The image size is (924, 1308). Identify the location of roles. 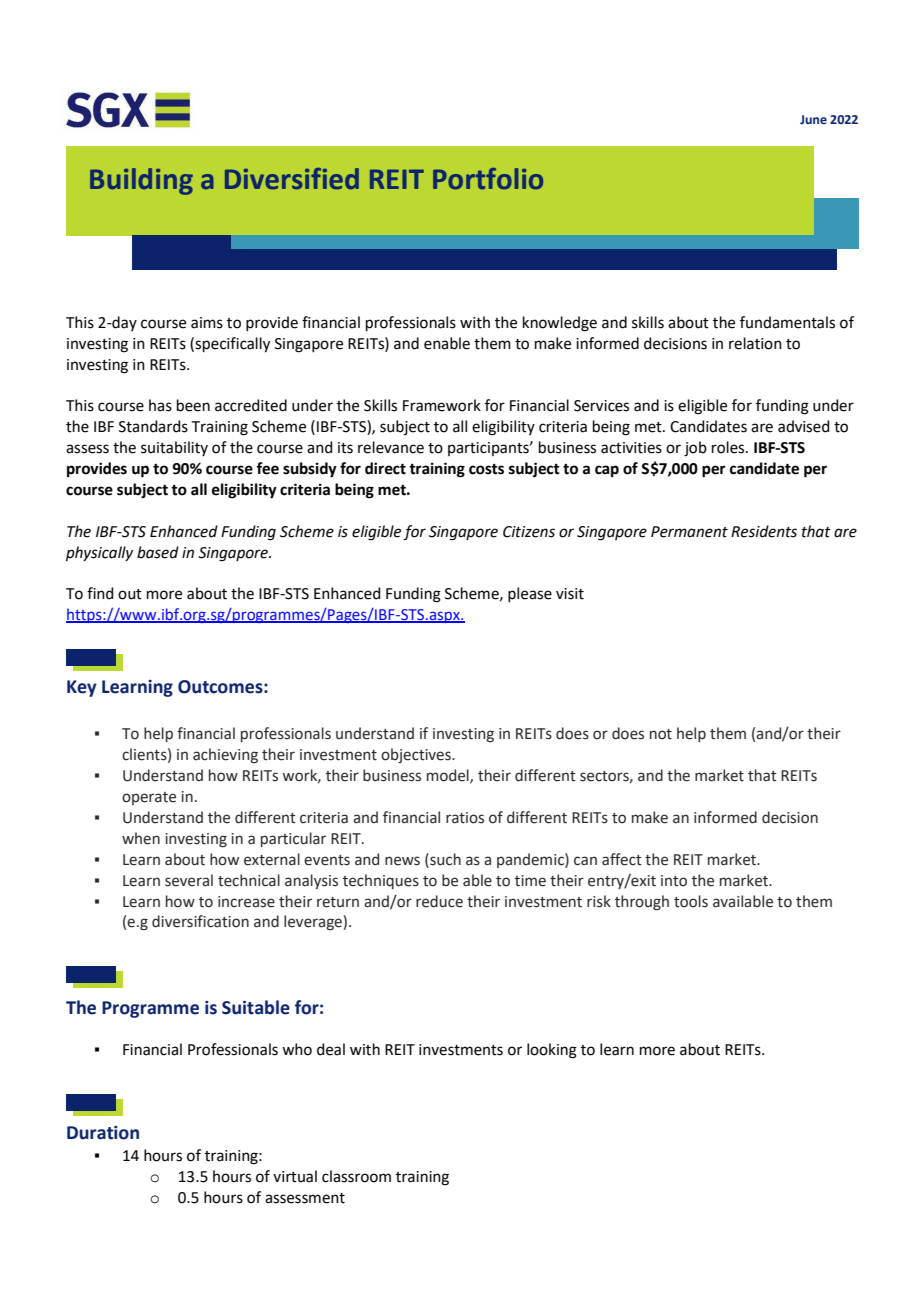
(729, 447).
